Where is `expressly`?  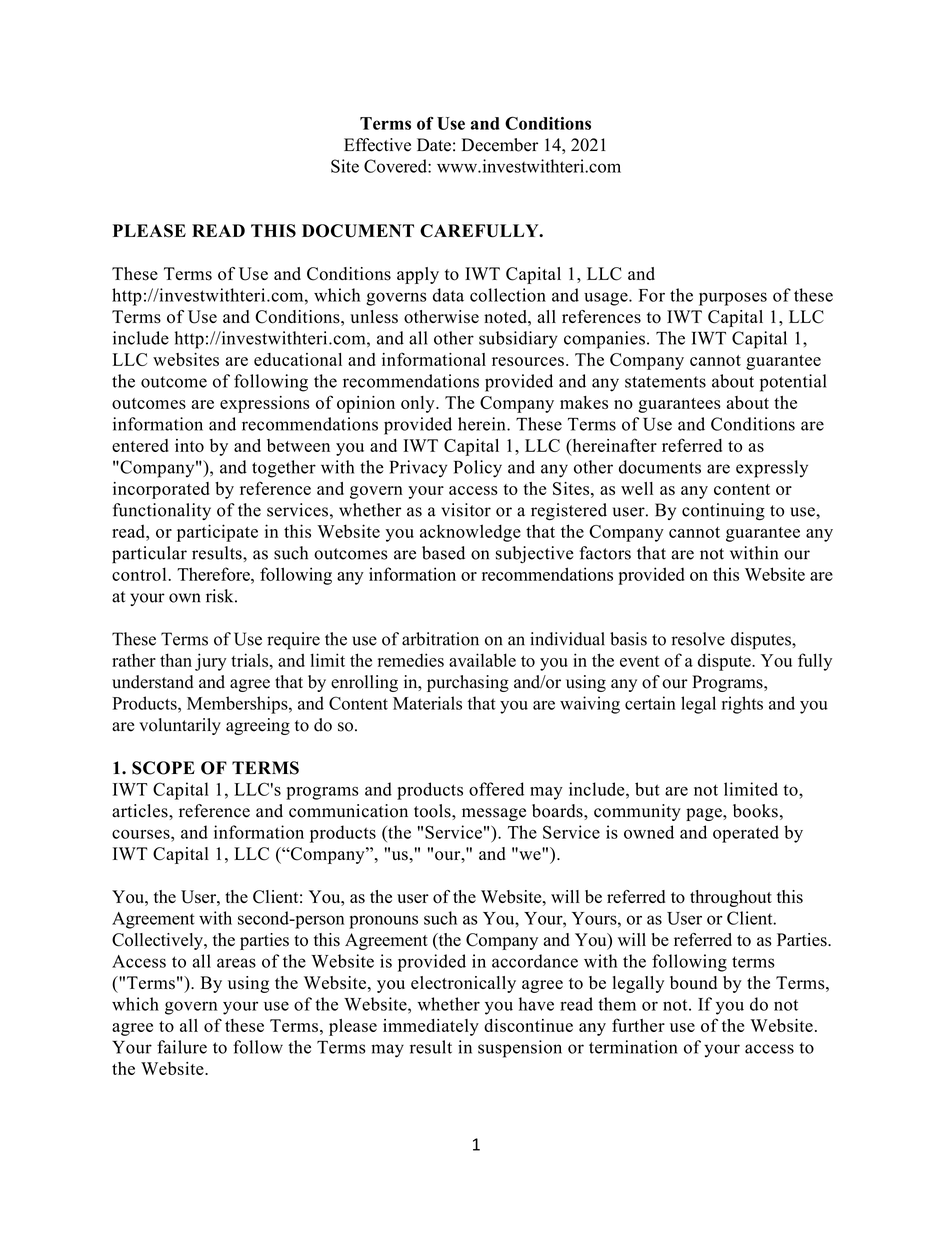
expressly is located at coordinates (772, 469).
